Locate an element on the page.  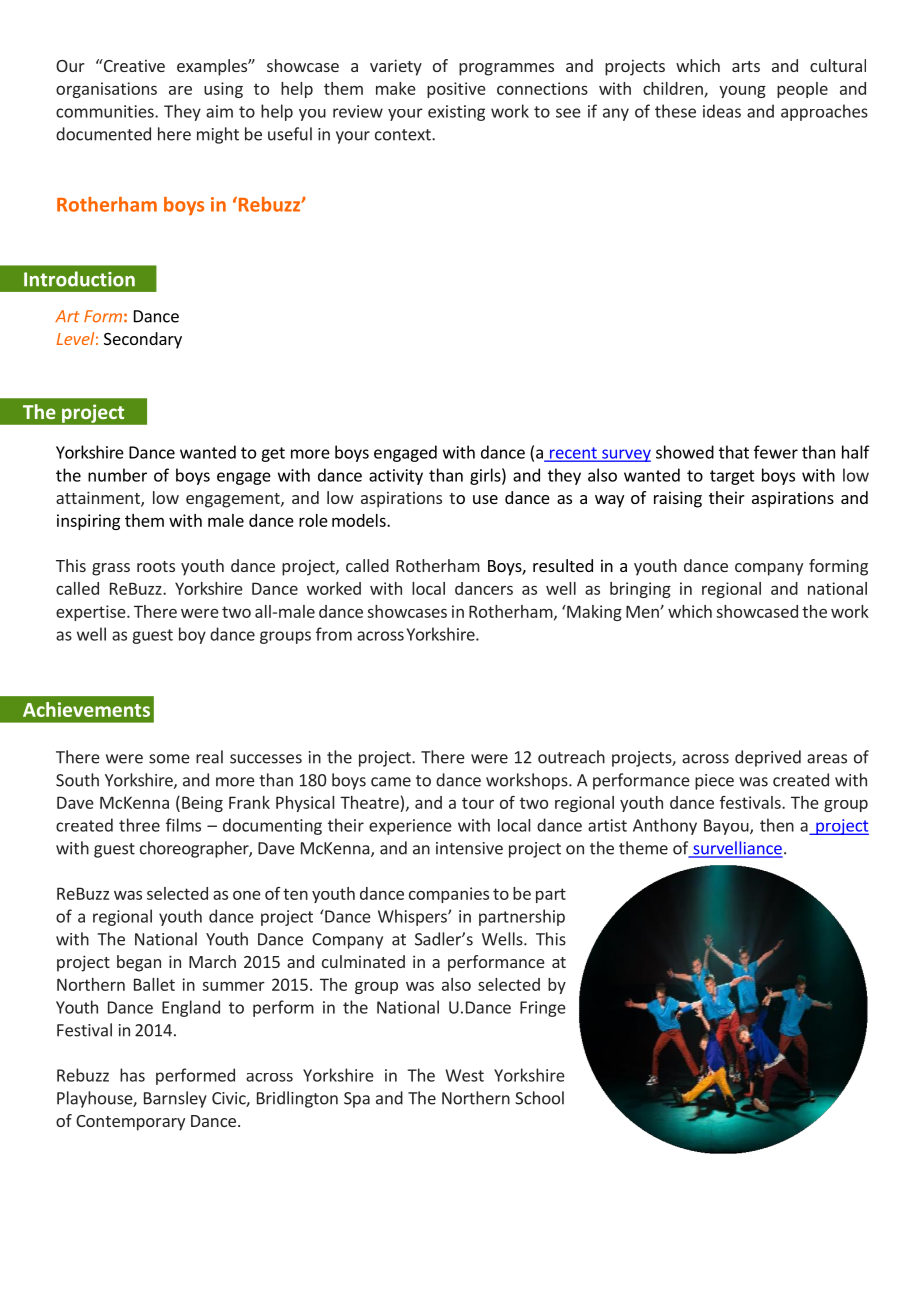
films is located at coordinates (183, 825).
